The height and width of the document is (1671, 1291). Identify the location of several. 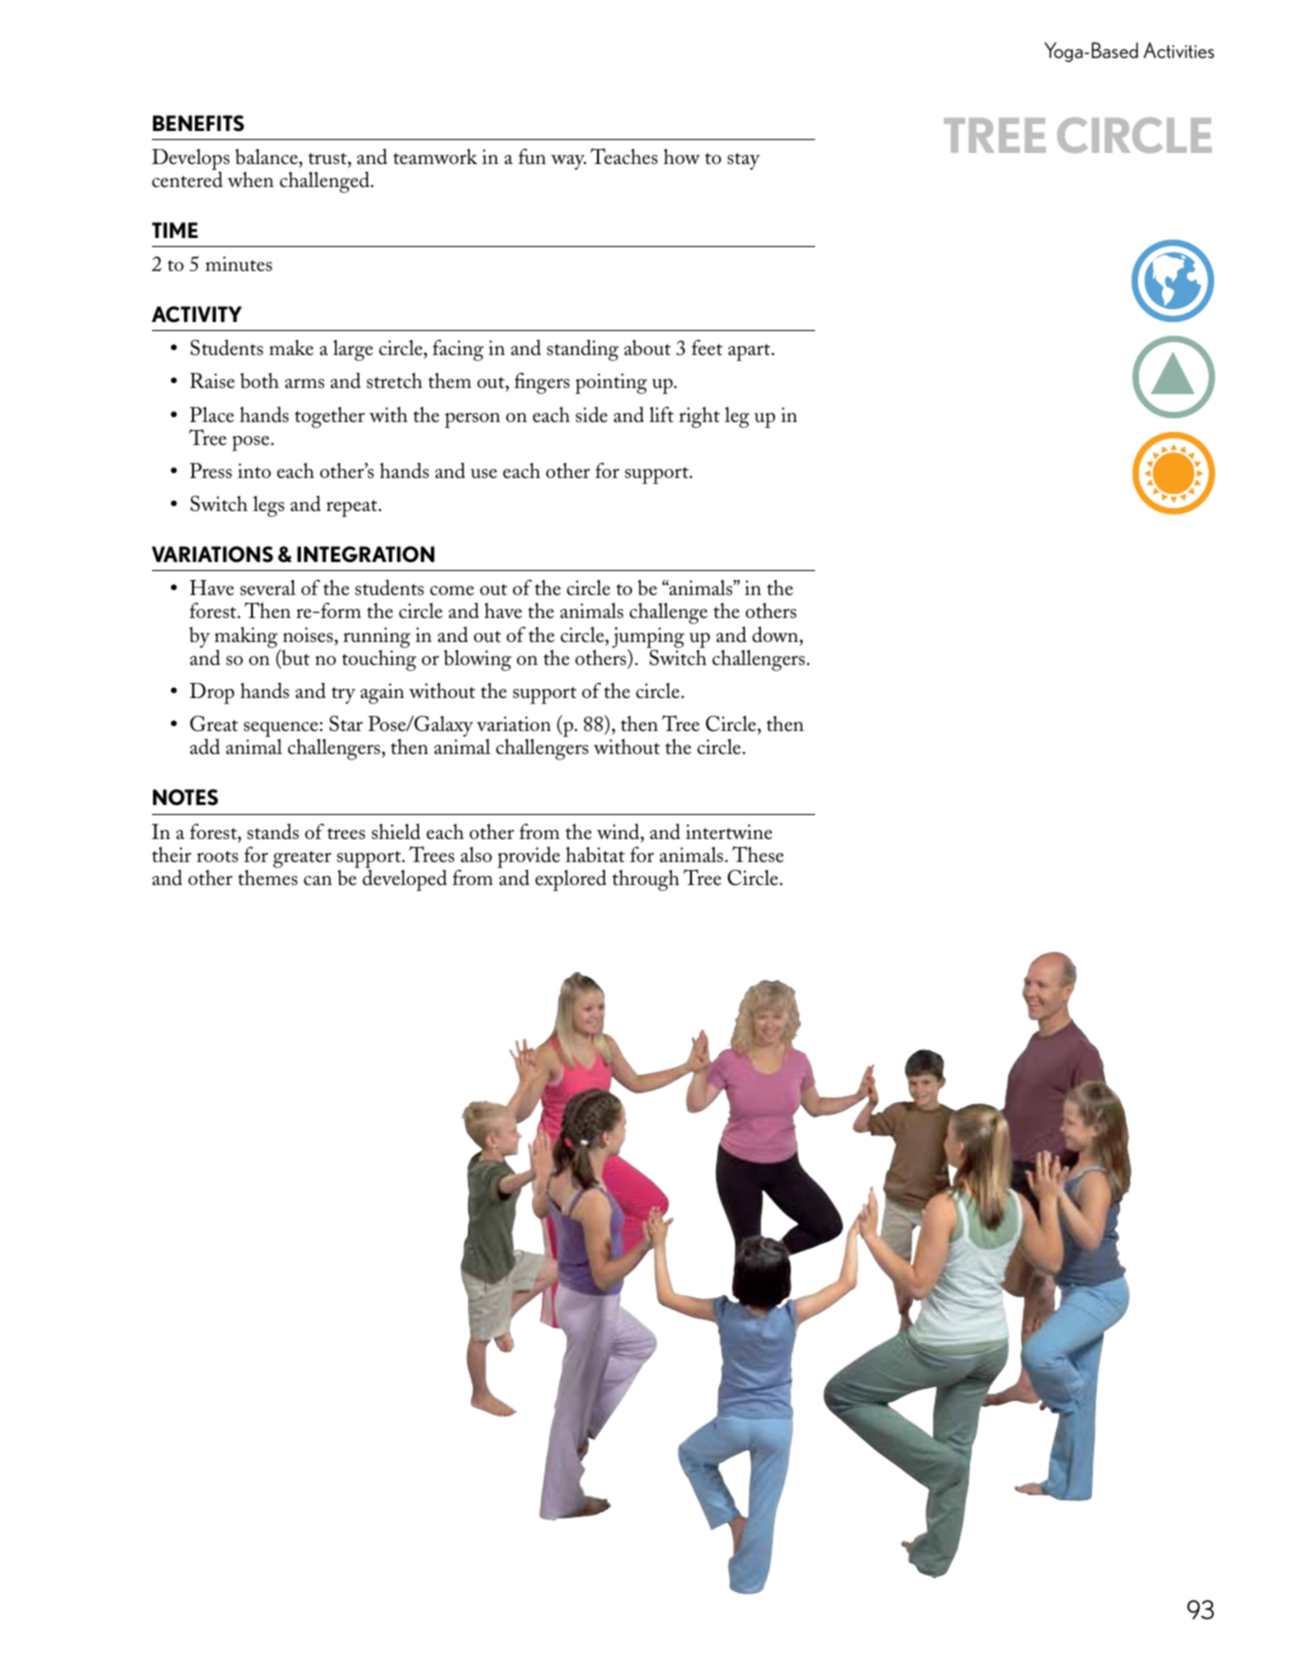
(268, 588).
